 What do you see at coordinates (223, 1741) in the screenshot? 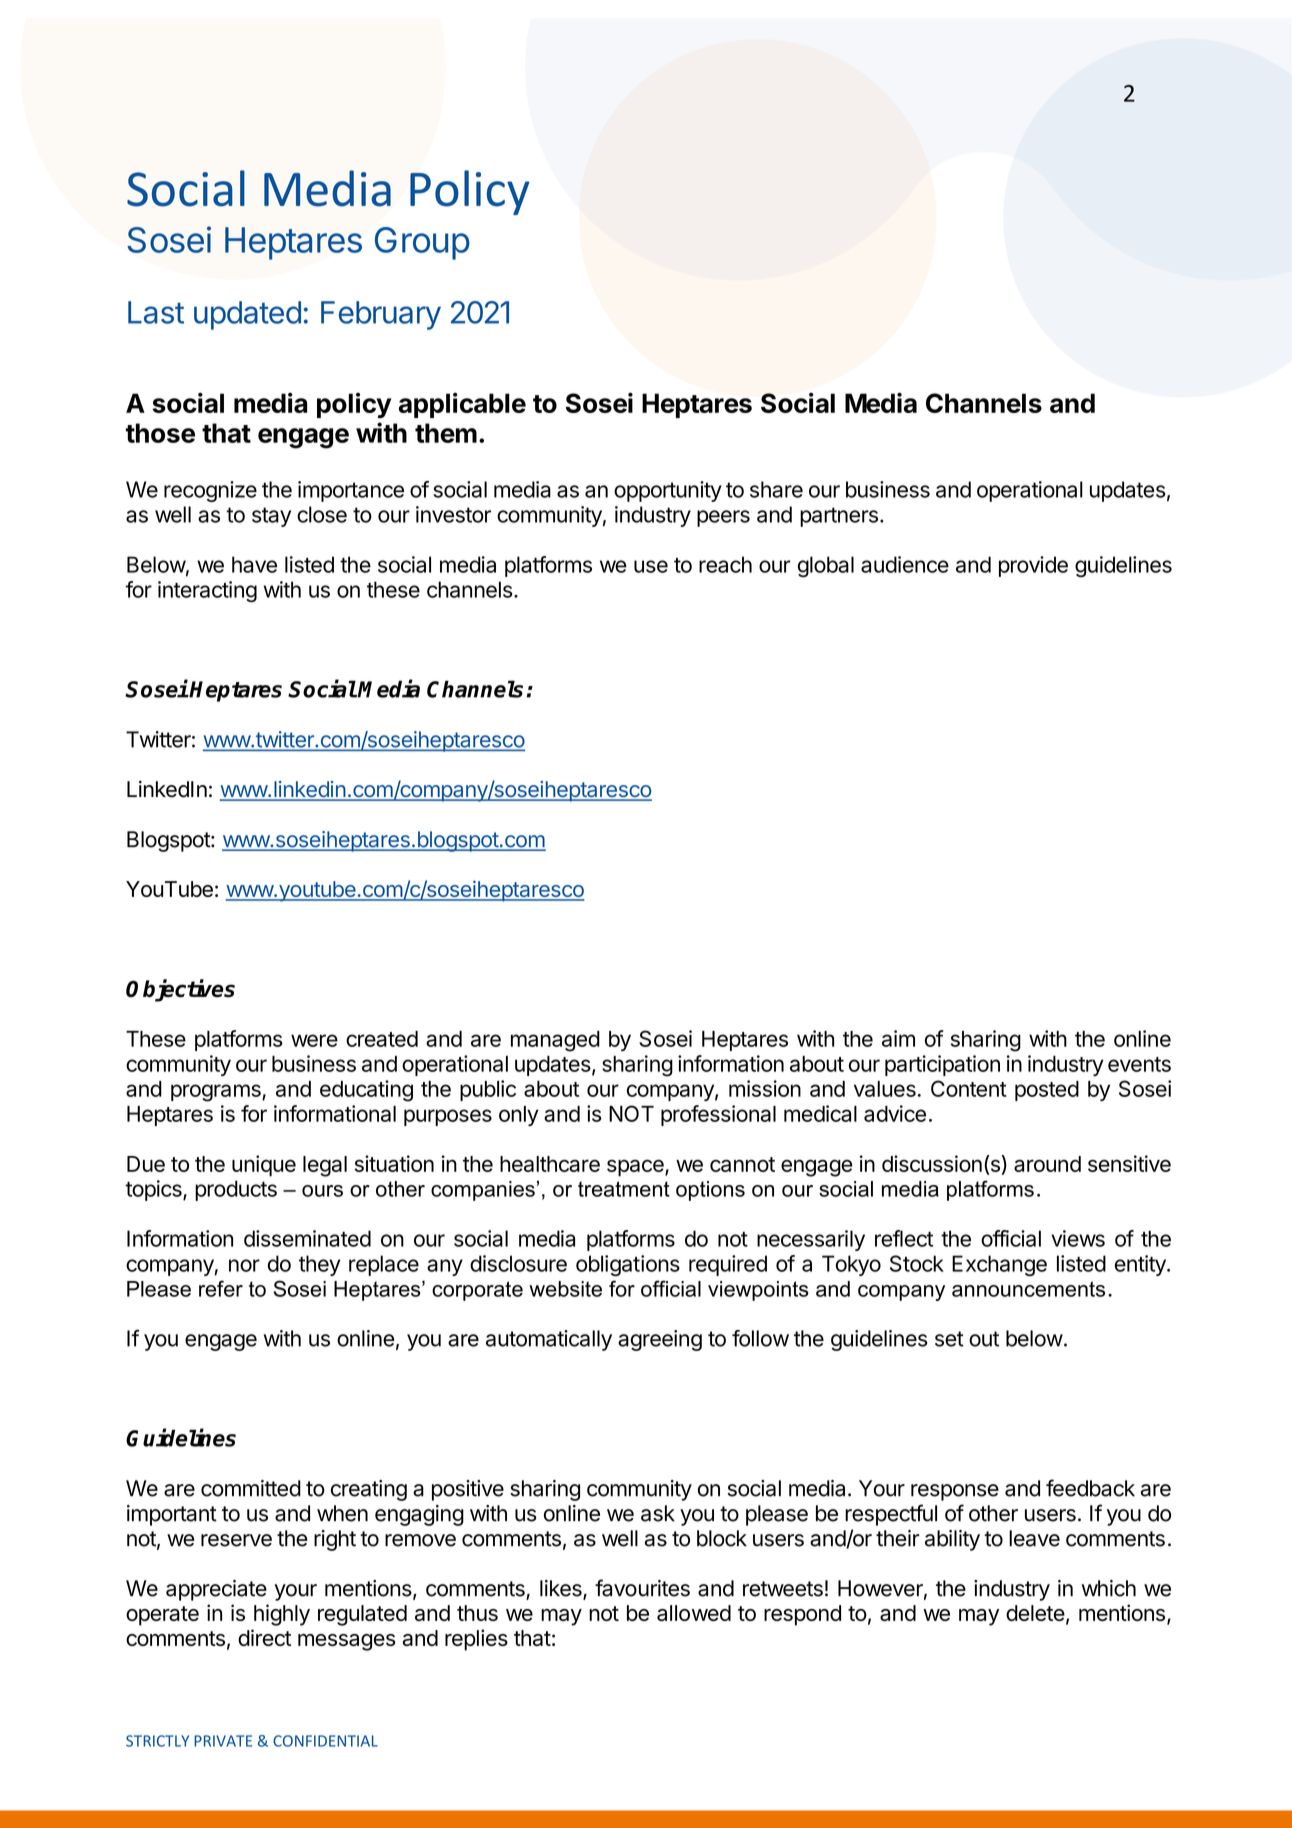
I see `PRIVATE` at bounding box center [223, 1741].
